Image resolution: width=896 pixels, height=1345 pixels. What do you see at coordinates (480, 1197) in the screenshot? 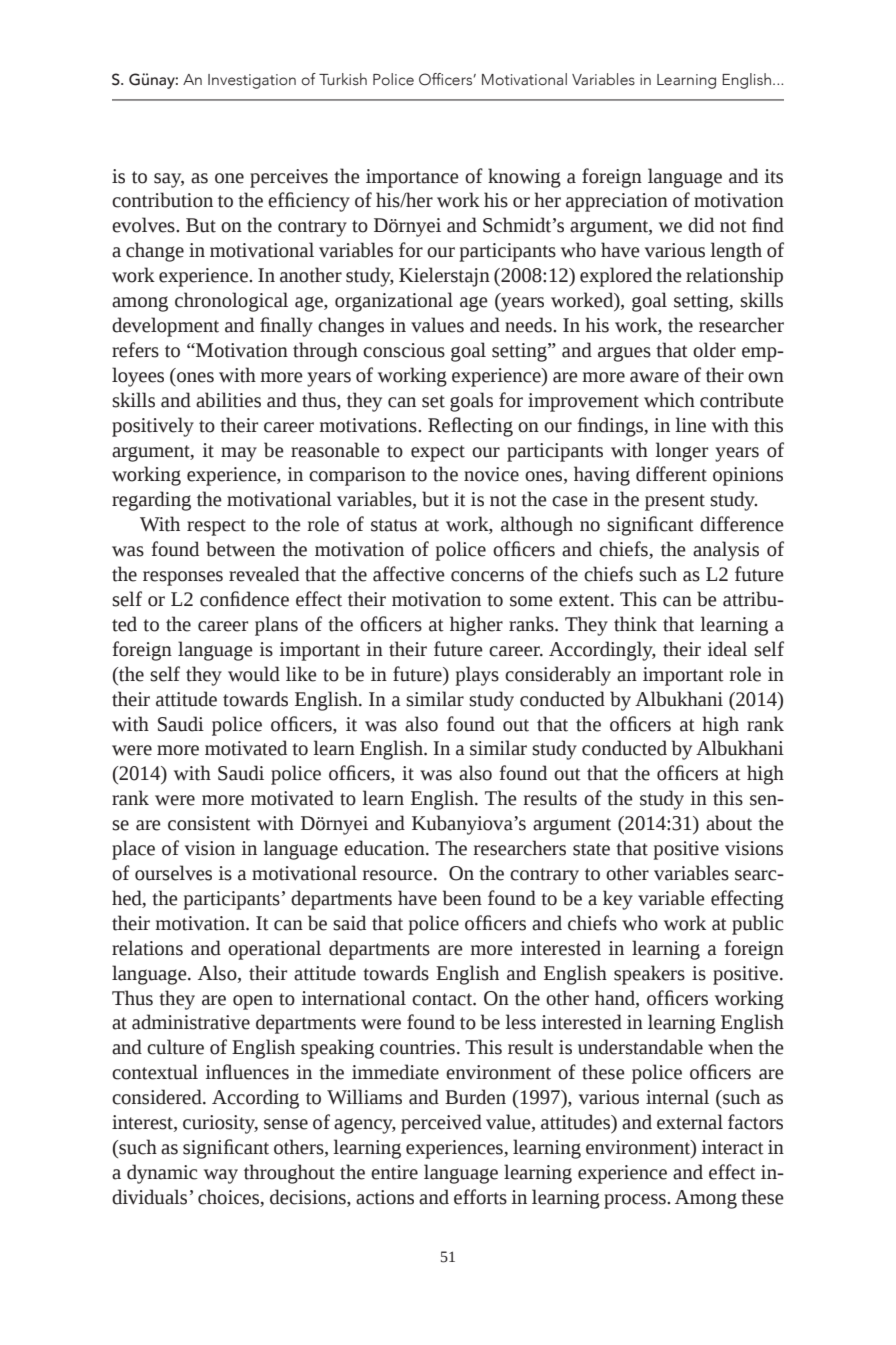
I see `efforts` at bounding box center [480, 1197].
